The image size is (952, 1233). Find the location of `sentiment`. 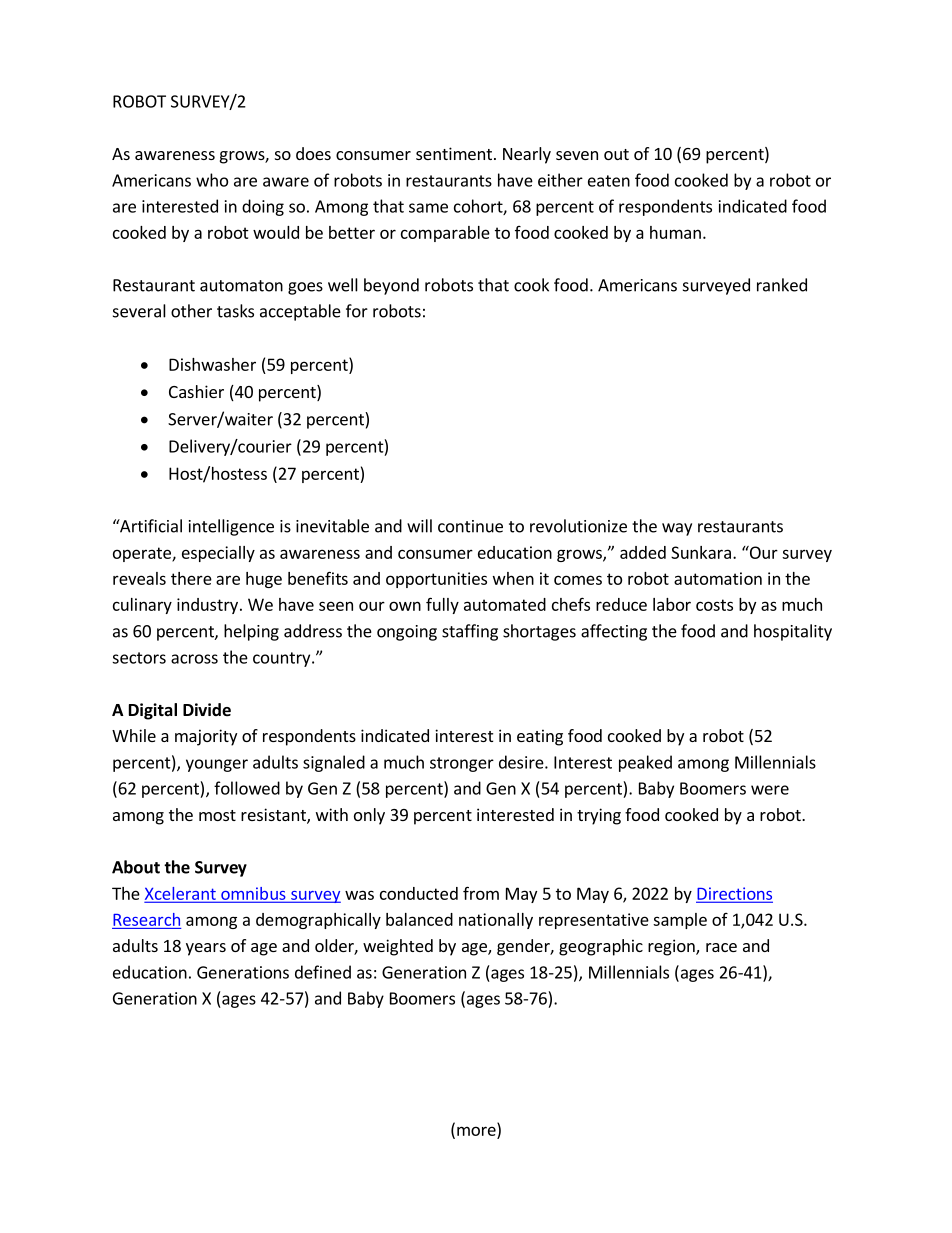

sentiment is located at coordinates (454, 153).
